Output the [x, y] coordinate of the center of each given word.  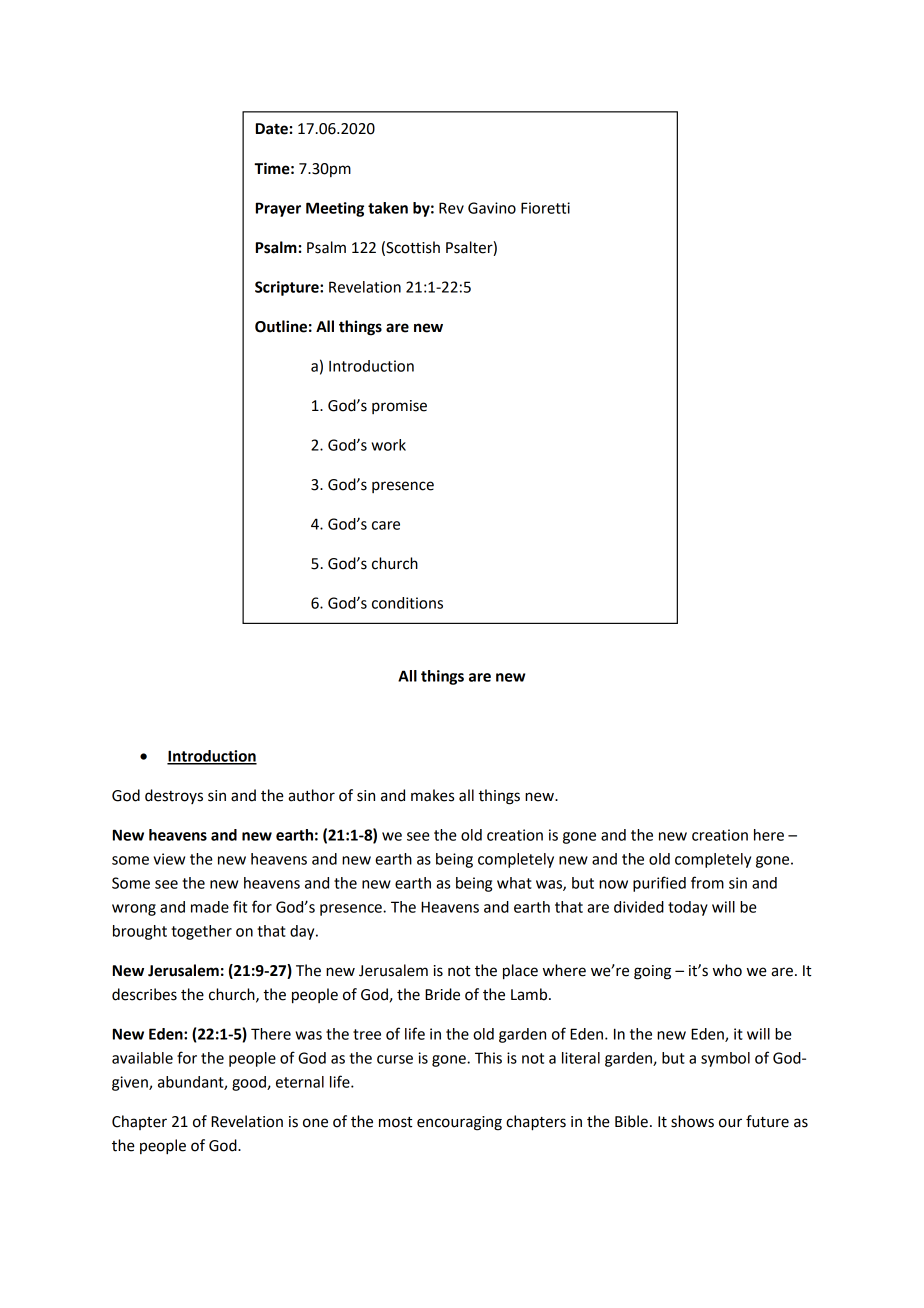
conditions [407, 603]
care [386, 525]
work [388, 445]
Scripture [288, 288]
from [707, 882]
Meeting [335, 209]
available [142, 1058]
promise [399, 407]
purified [659, 884]
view [169, 859]
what [514, 883]
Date [272, 129]
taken [388, 208]
